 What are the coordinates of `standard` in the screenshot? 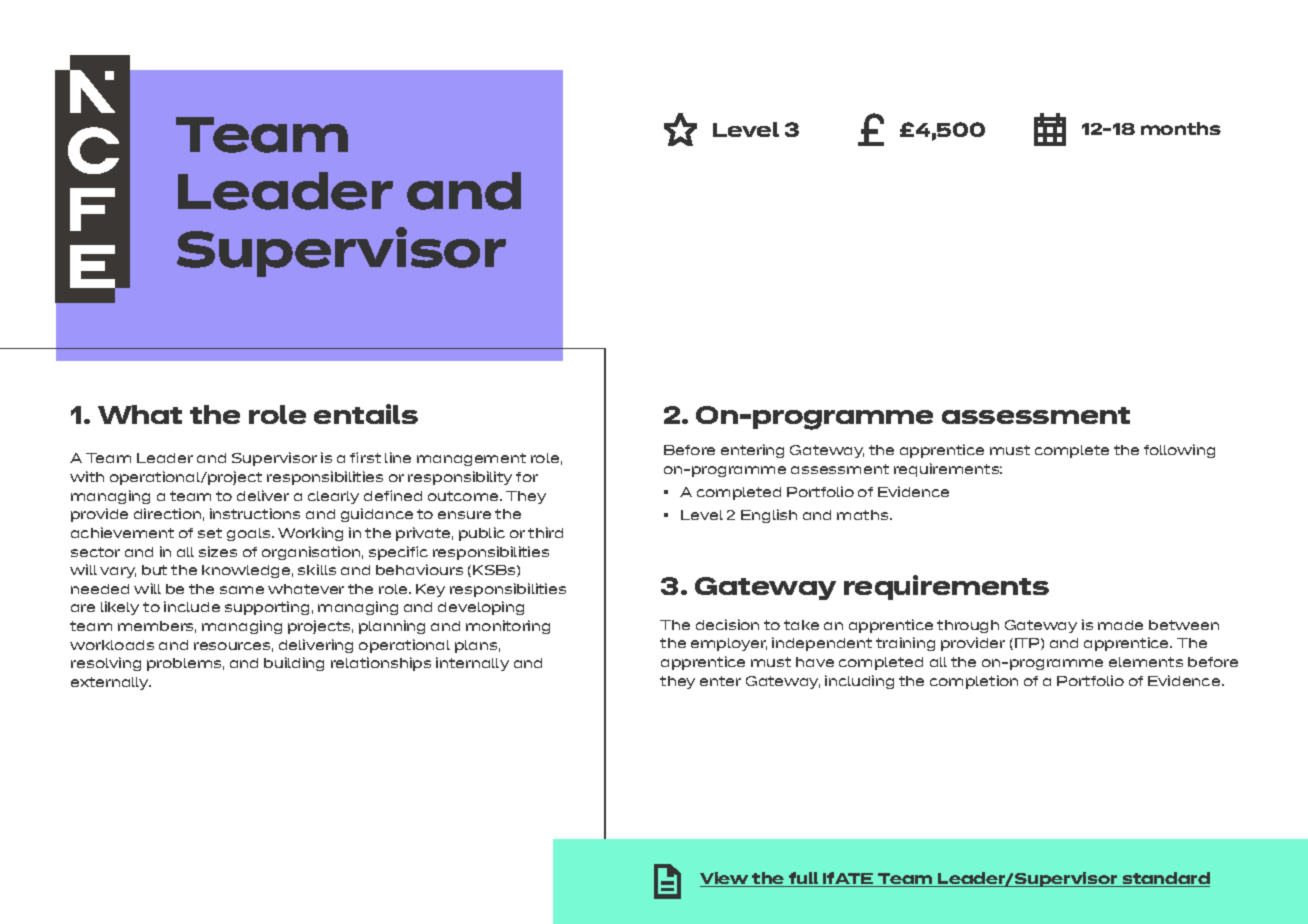 It's located at (1165, 879).
